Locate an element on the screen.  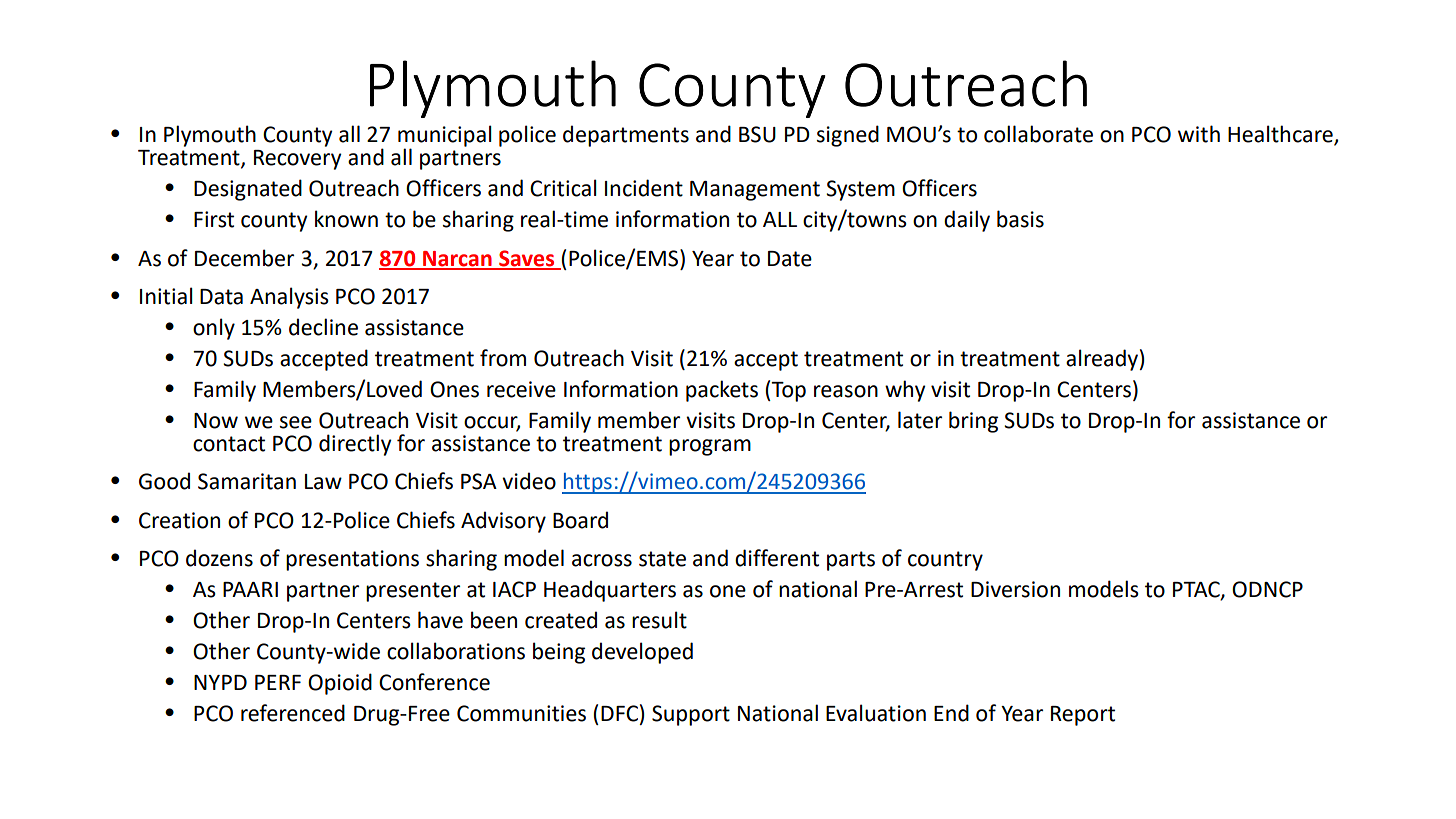
Date is located at coordinates (790, 259).
